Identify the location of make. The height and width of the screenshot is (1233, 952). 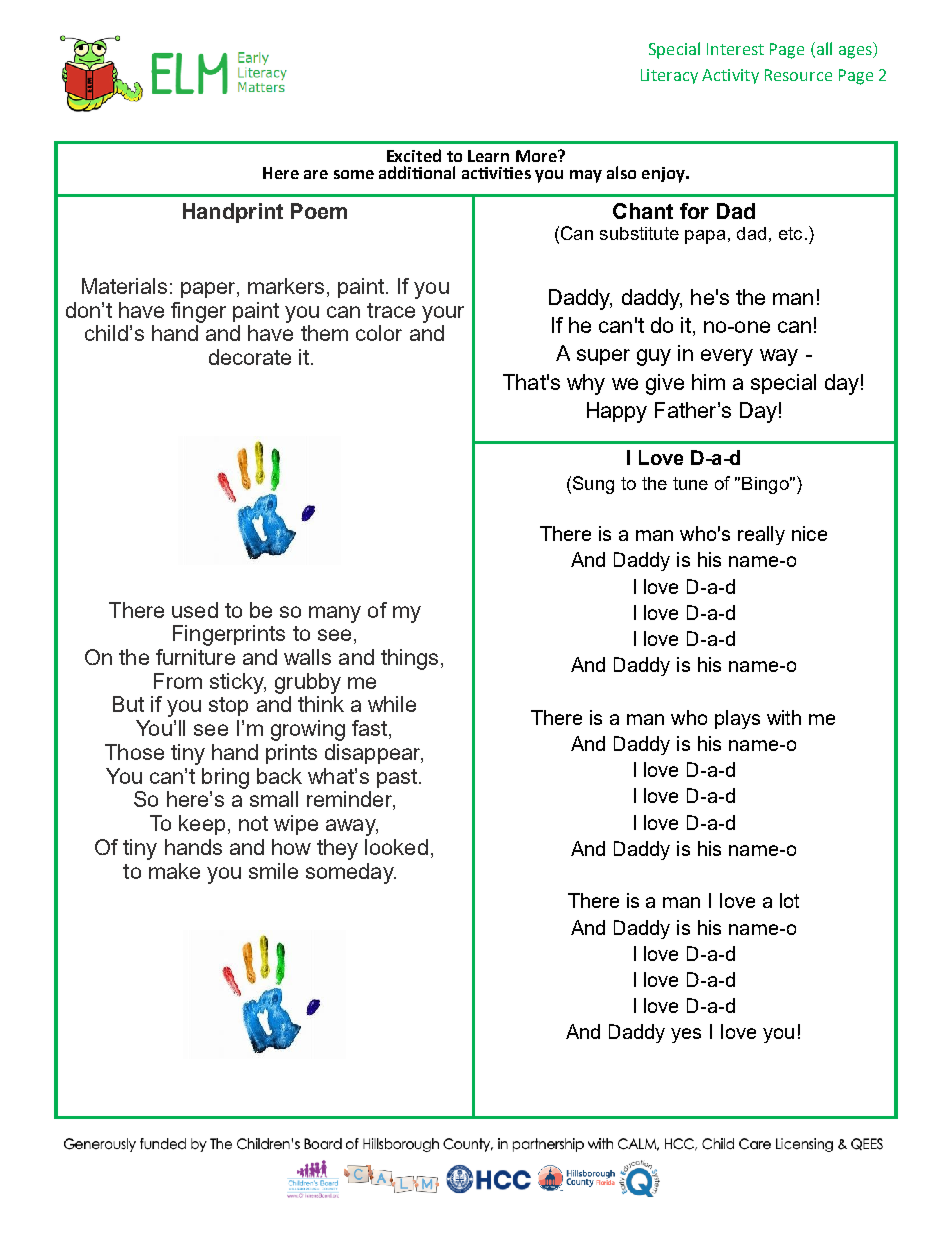
(174, 871).
